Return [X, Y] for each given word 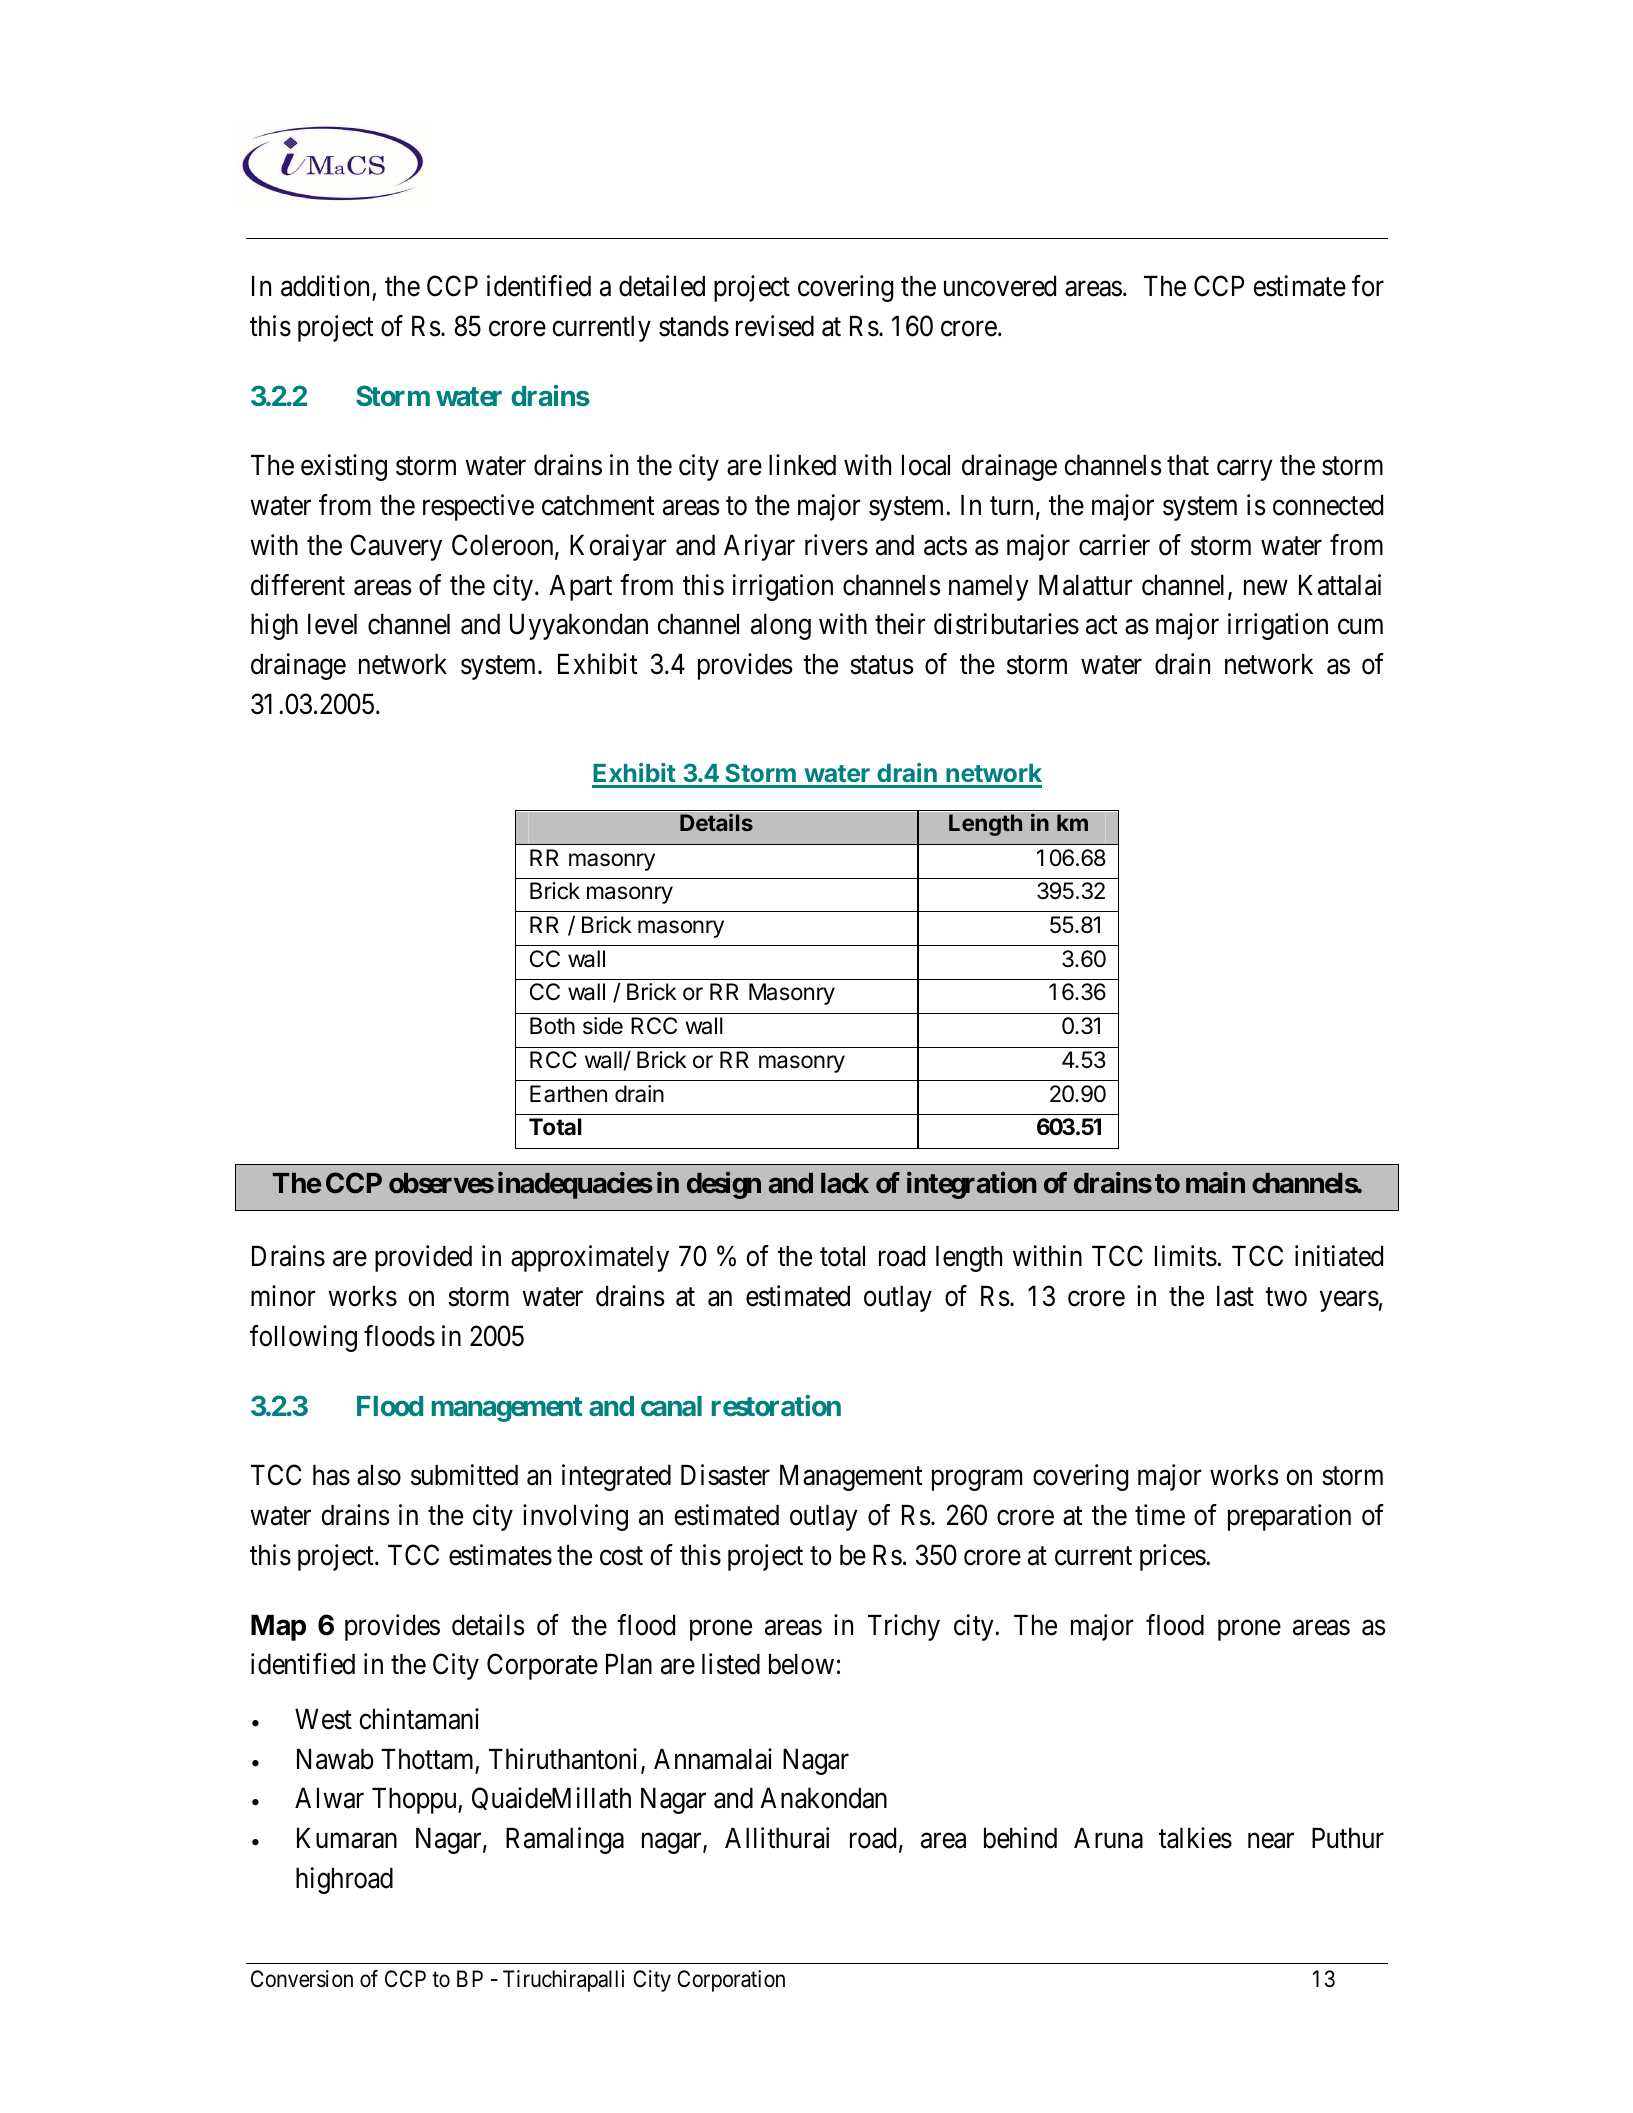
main [1215, 1183]
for [1368, 286]
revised [775, 326]
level [332, 624]
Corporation [731, 1981]
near [1271, 1841]
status [882, 665]
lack [845, 1183]
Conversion [302, 1979]
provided [423, 1258]
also [379, 1475]
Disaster [725, 1475]
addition [325, 286]
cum [1360, 627]
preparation [1289, 1517]
